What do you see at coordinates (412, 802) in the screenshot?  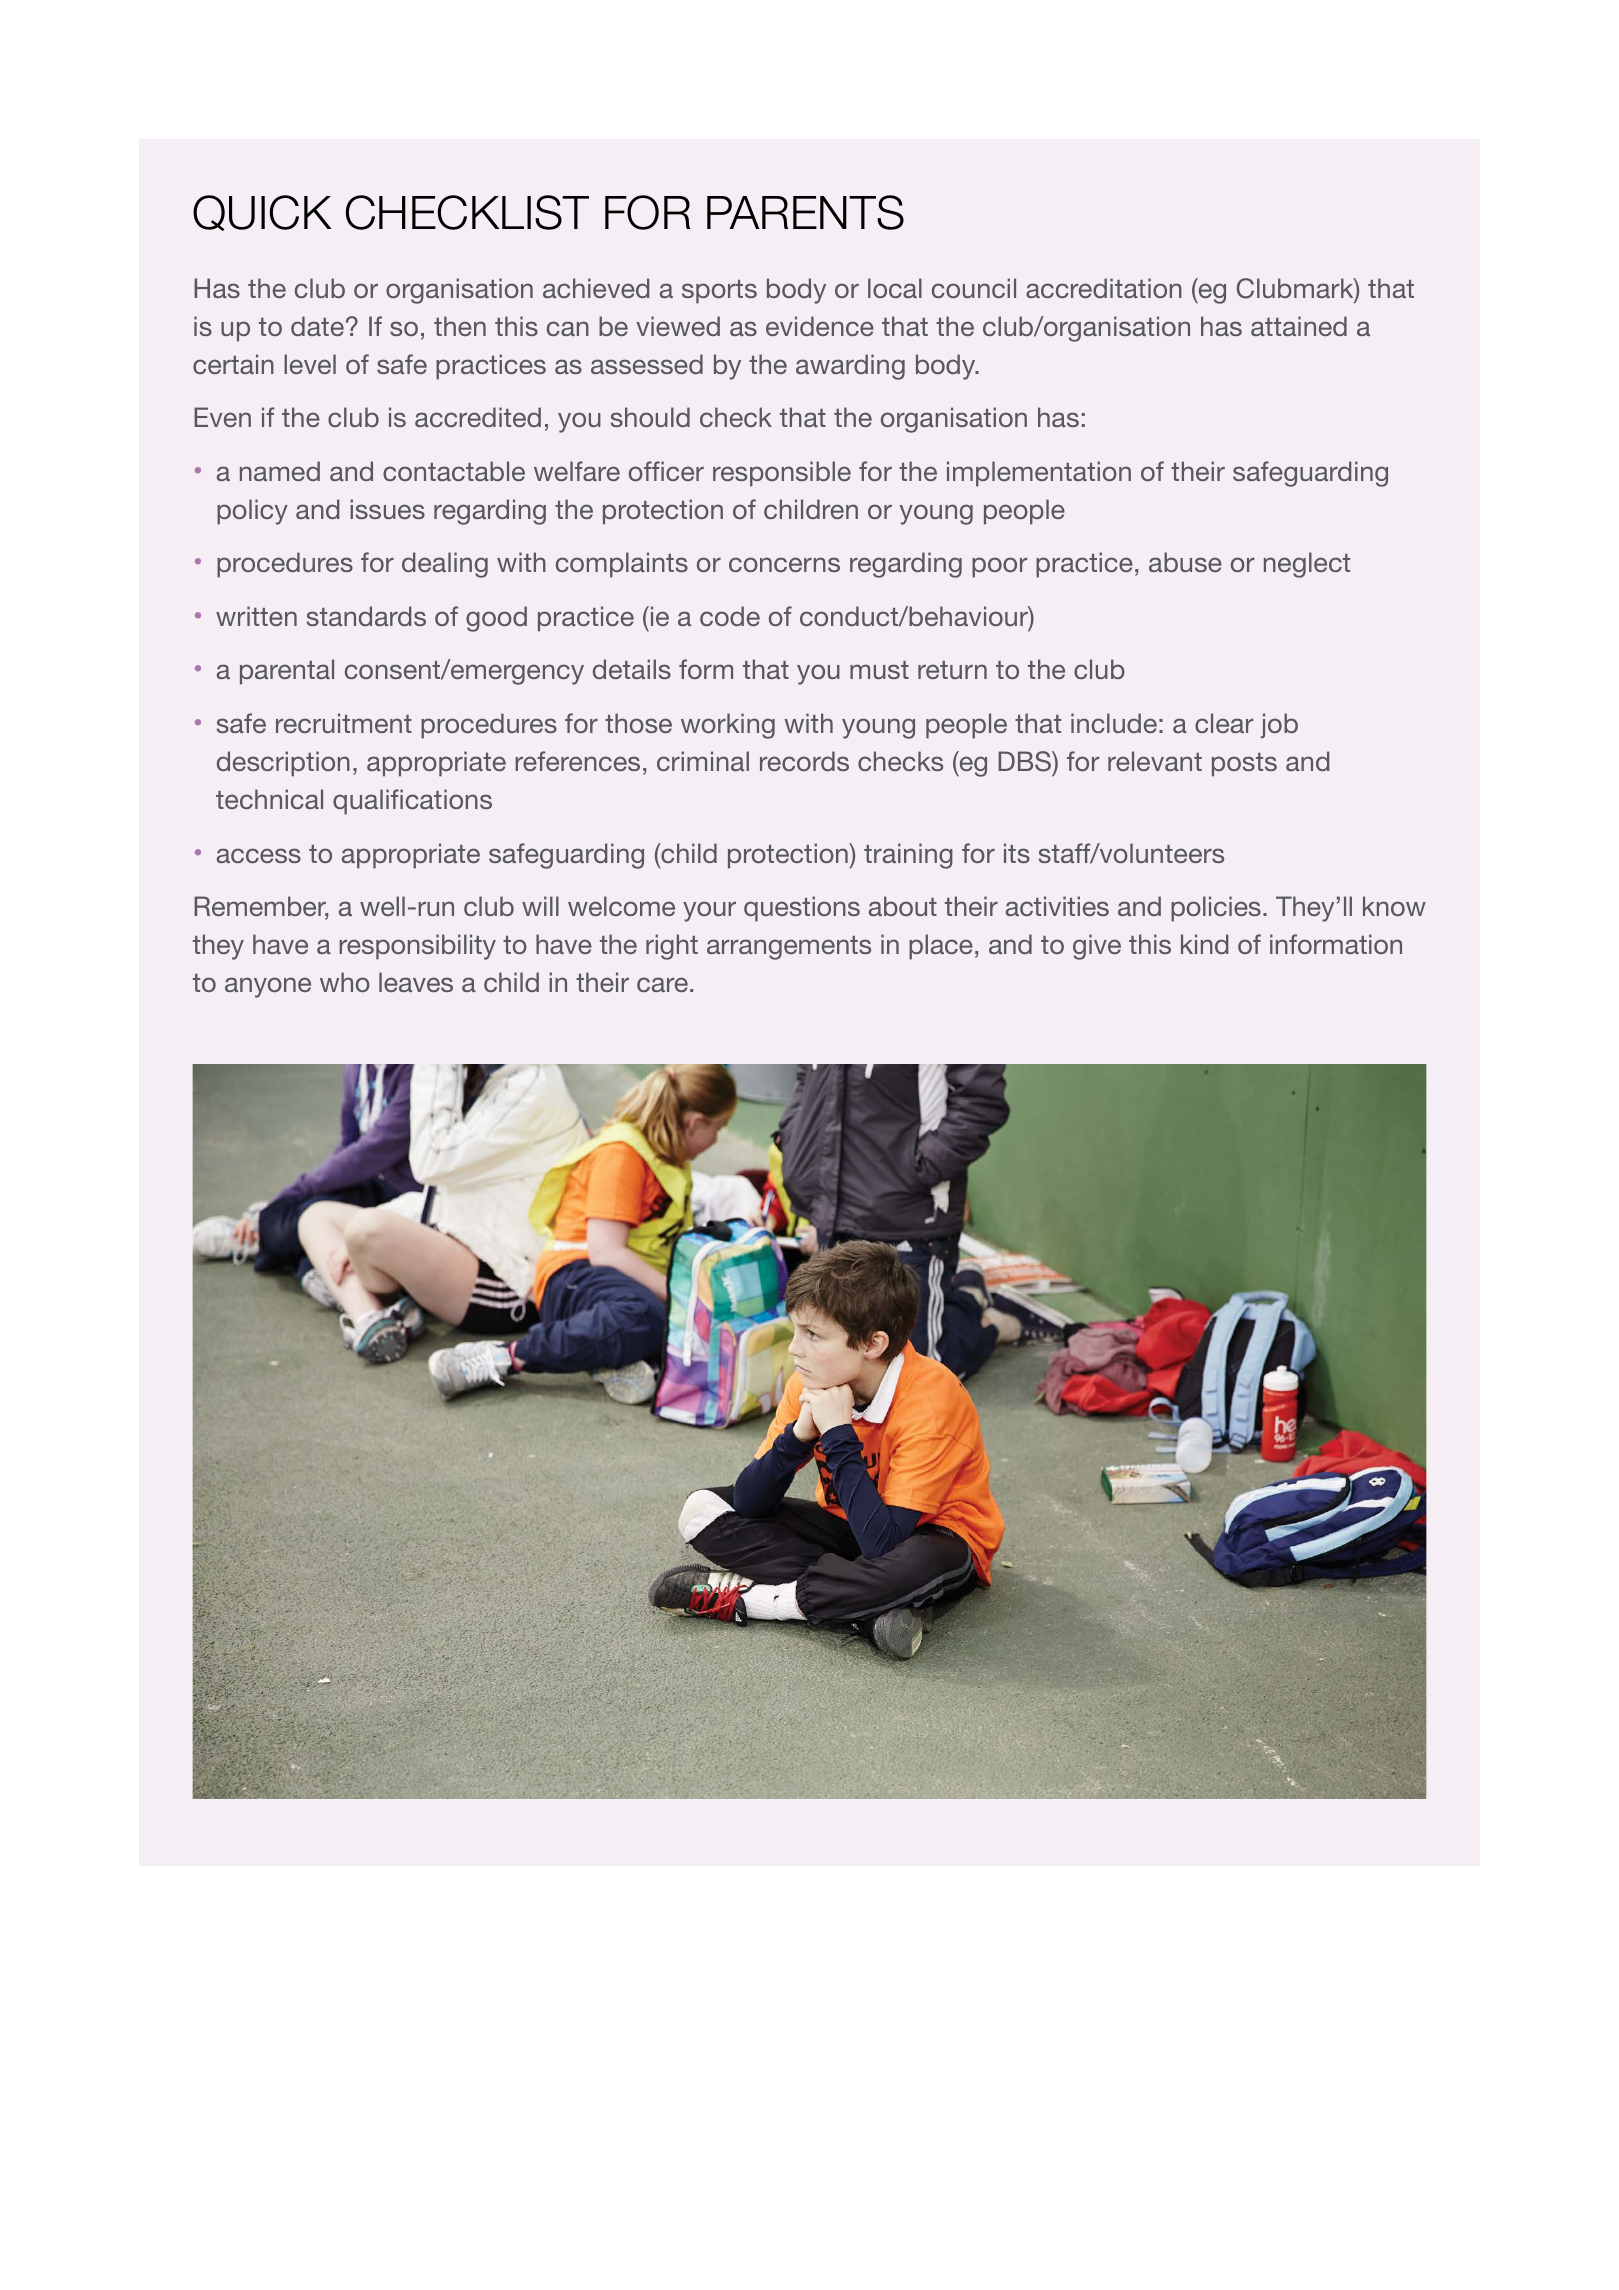 I see `qualifications` at bounding box center [412, 802].
